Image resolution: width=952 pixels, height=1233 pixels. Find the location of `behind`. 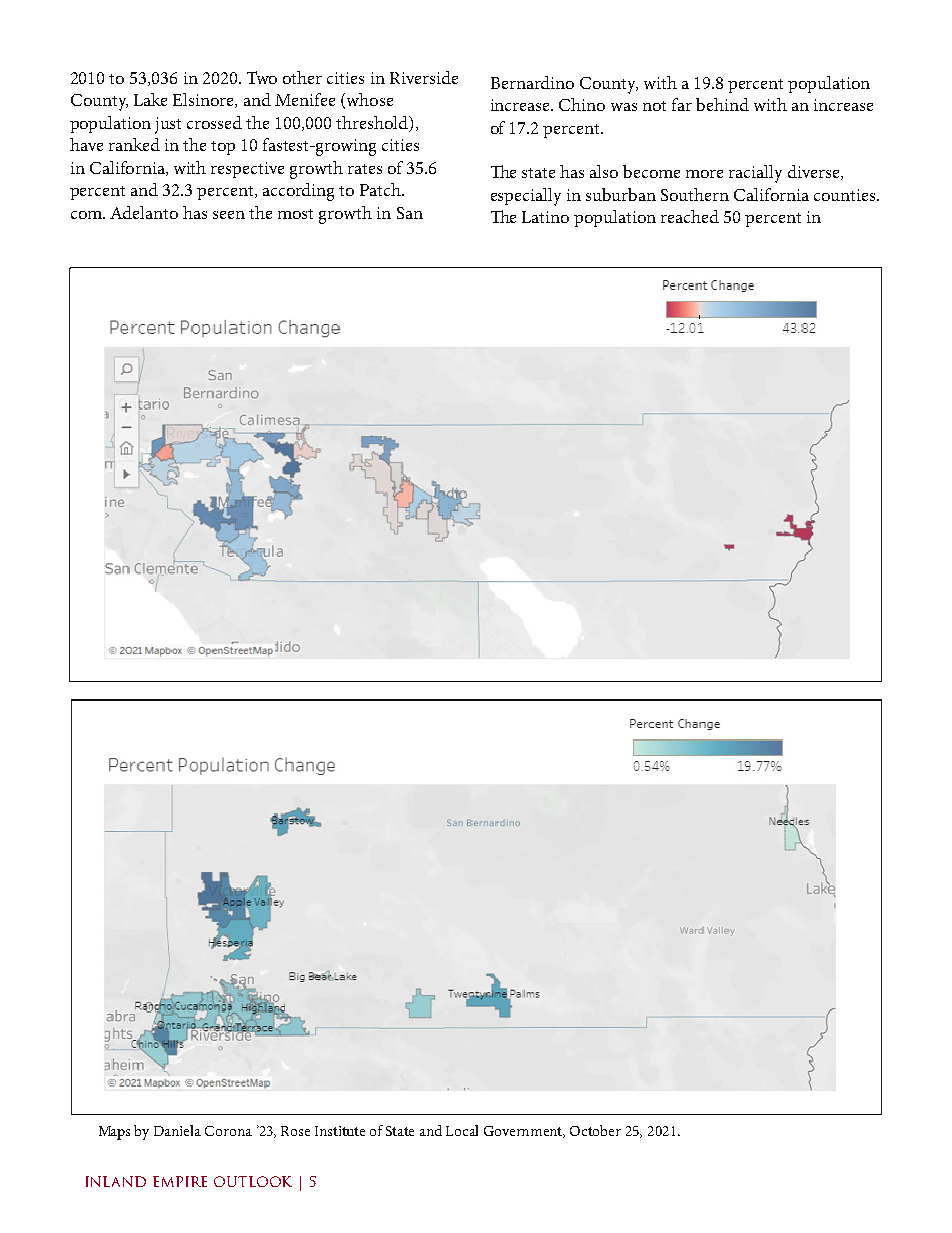

behind is located at coordinates (722, 104).
